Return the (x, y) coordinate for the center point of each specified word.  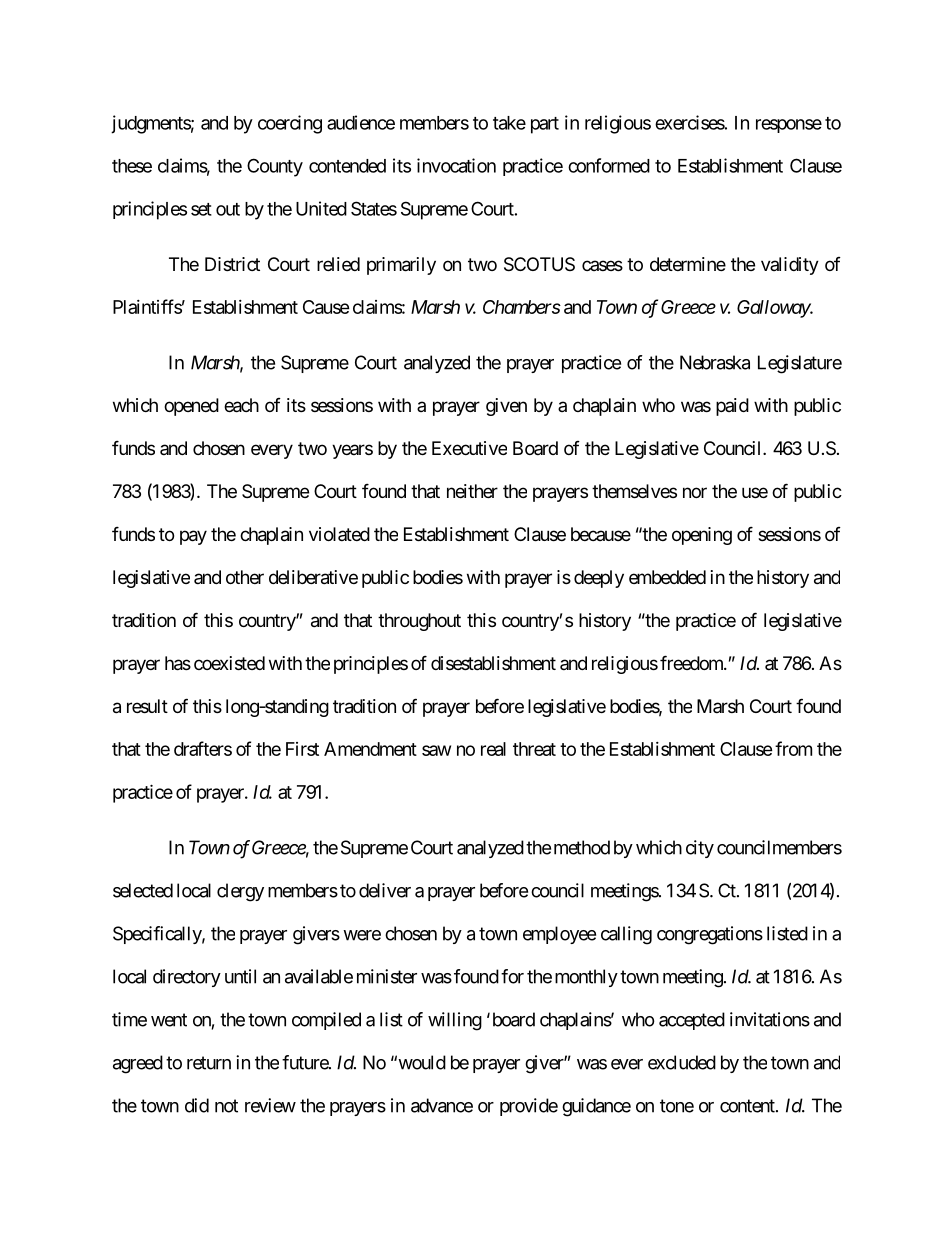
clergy (240, 892)
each (241, 405)
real (493, 749)
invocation (456, 165)
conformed (609, 165)
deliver (385, 890)
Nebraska (715, 362)
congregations (710, 935)
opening (702, 536)
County (275, 167)
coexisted (229, 663)
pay (193, 537)
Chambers (522, 307)
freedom (692, 662)
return (209, 1063)
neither (472, 491)
